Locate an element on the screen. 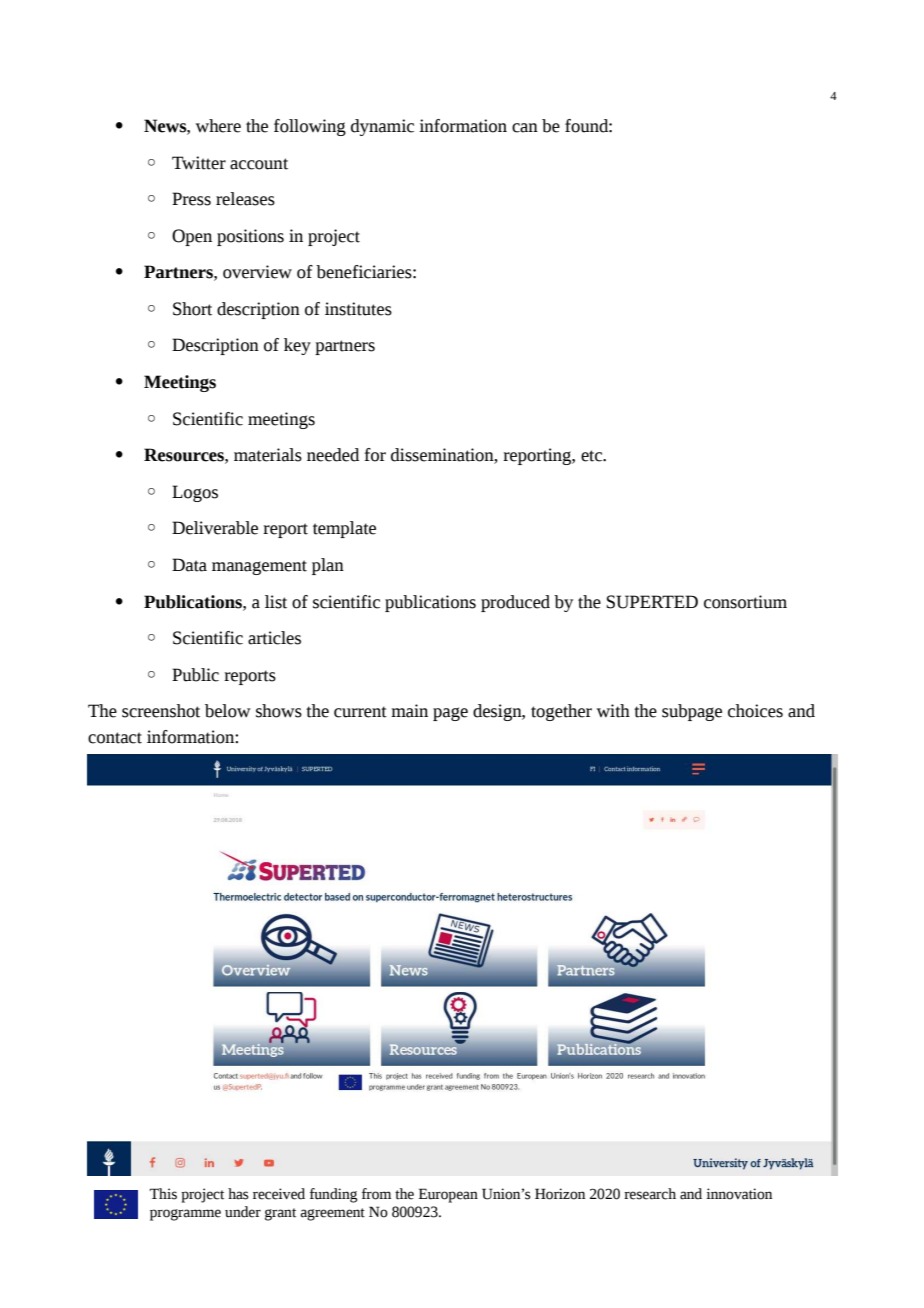  with is located at coordinates (613, 711).
